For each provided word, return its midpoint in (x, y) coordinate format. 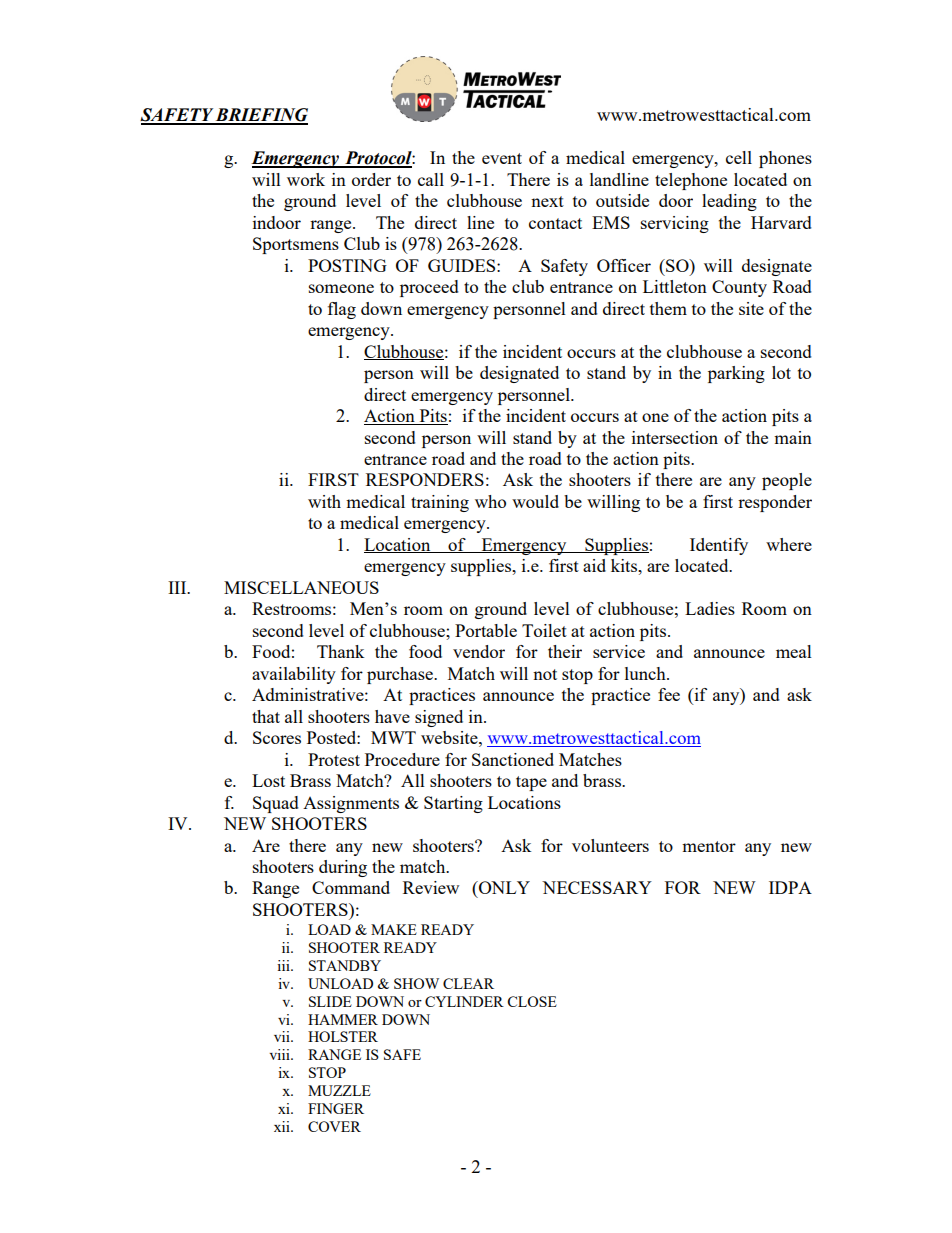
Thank (341, 651)
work (306, 179)
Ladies (710, 608)
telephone (691, 181)
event (502, 158)
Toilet (544, 630)
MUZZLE (339, 1090)
